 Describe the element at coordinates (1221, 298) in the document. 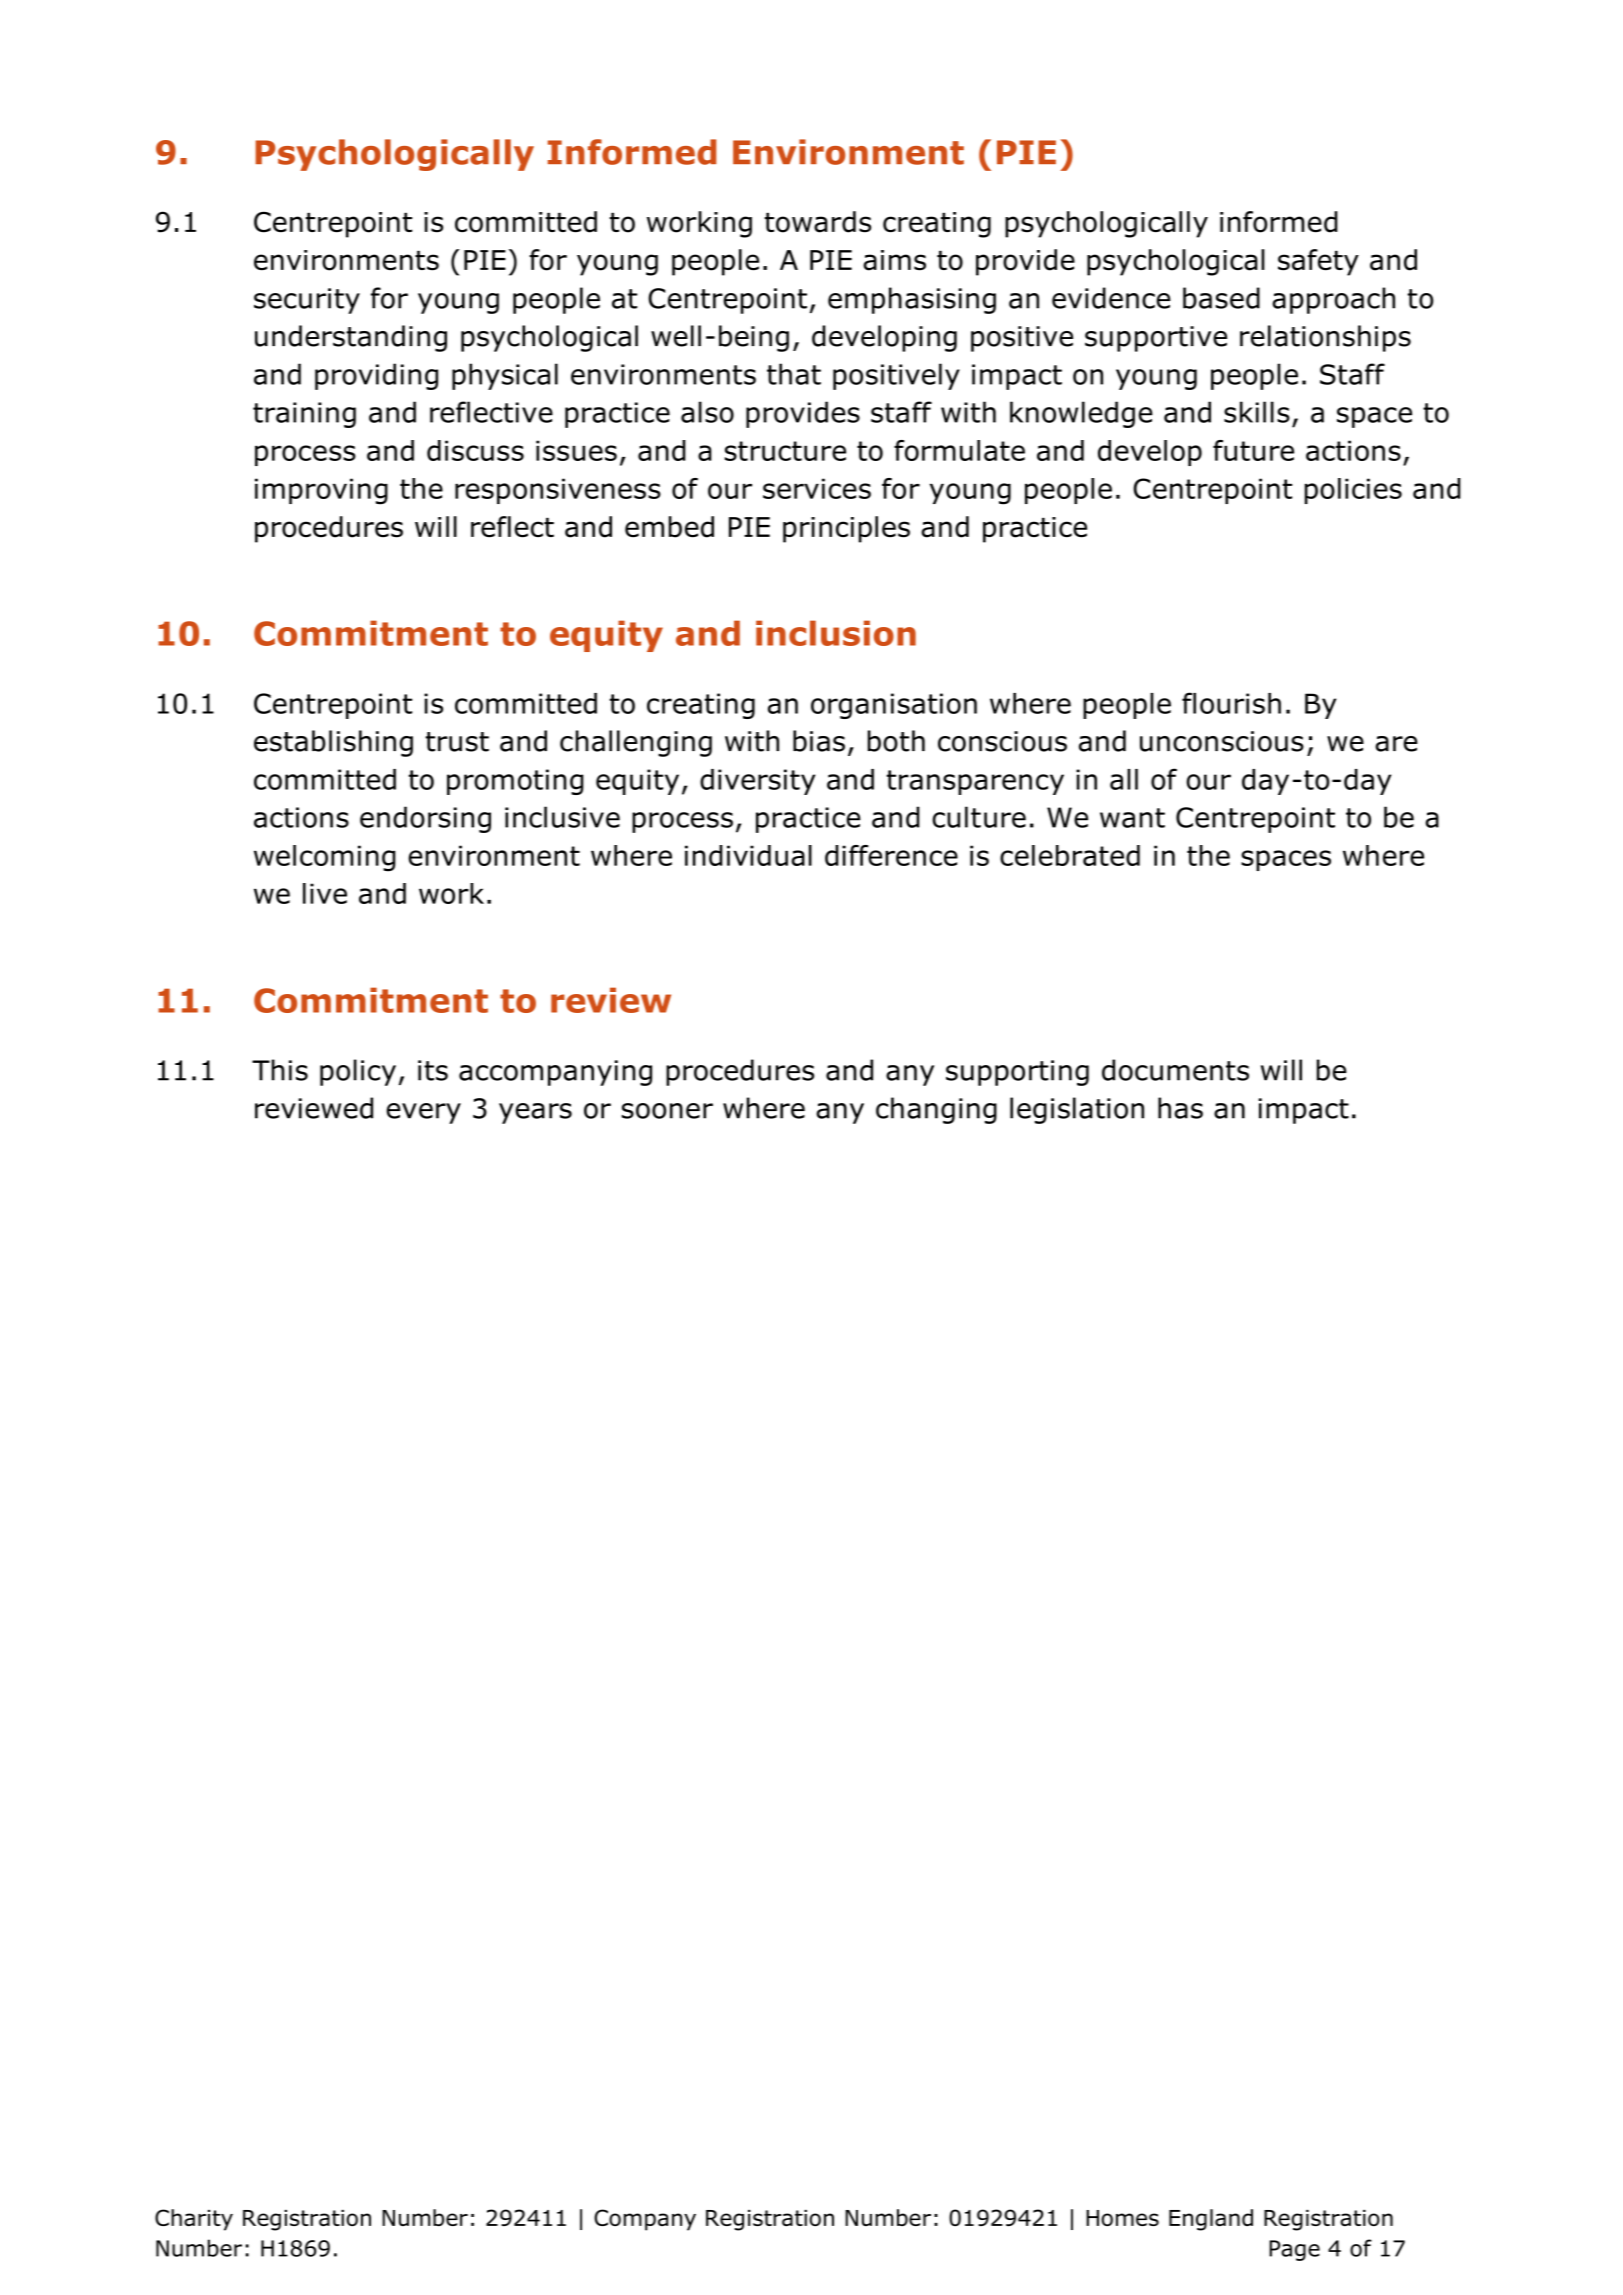

I see `based` at that location.
